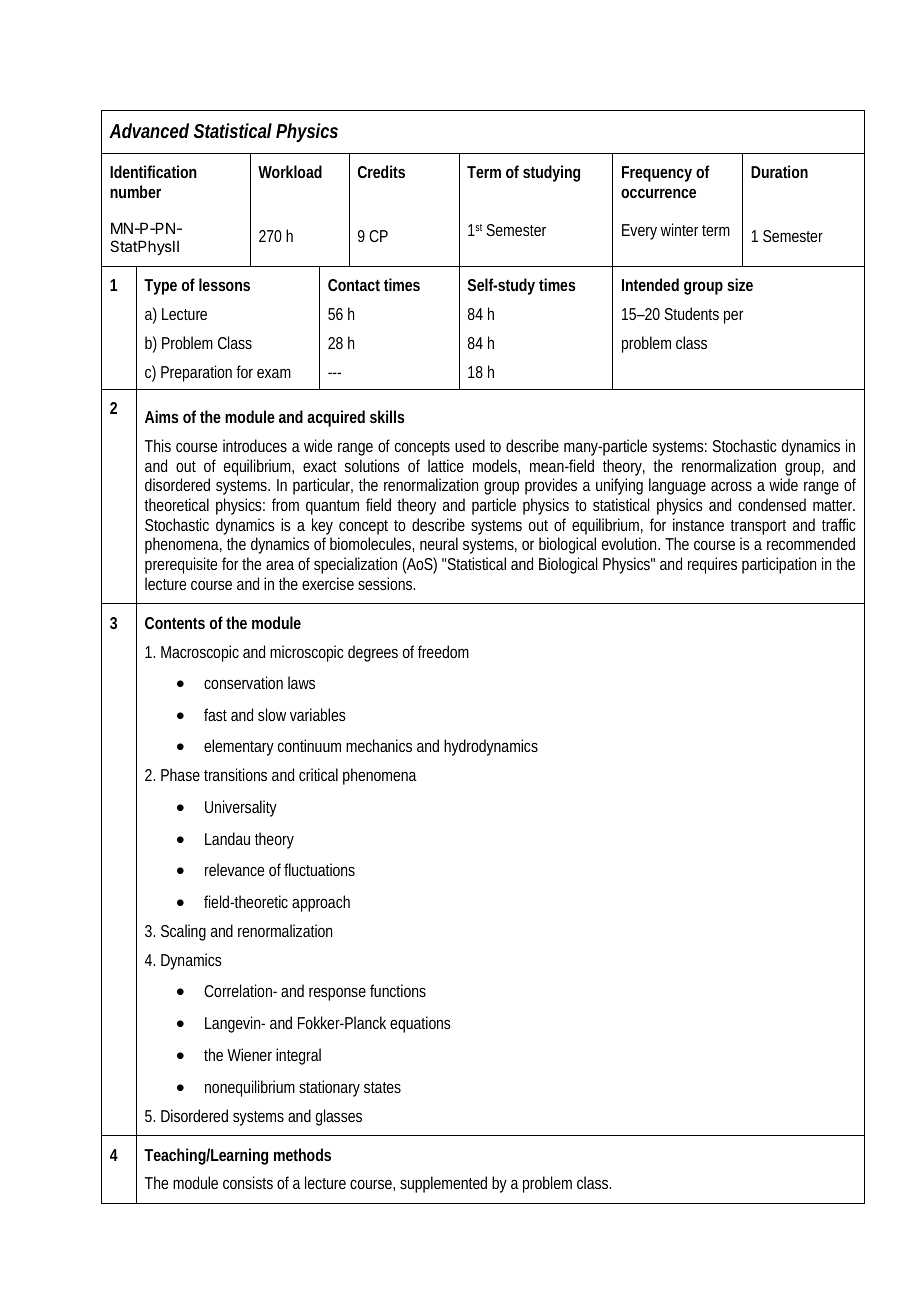 This screenshot has height=1308, width=924. I want to click on consists, so click(248, 1182).
